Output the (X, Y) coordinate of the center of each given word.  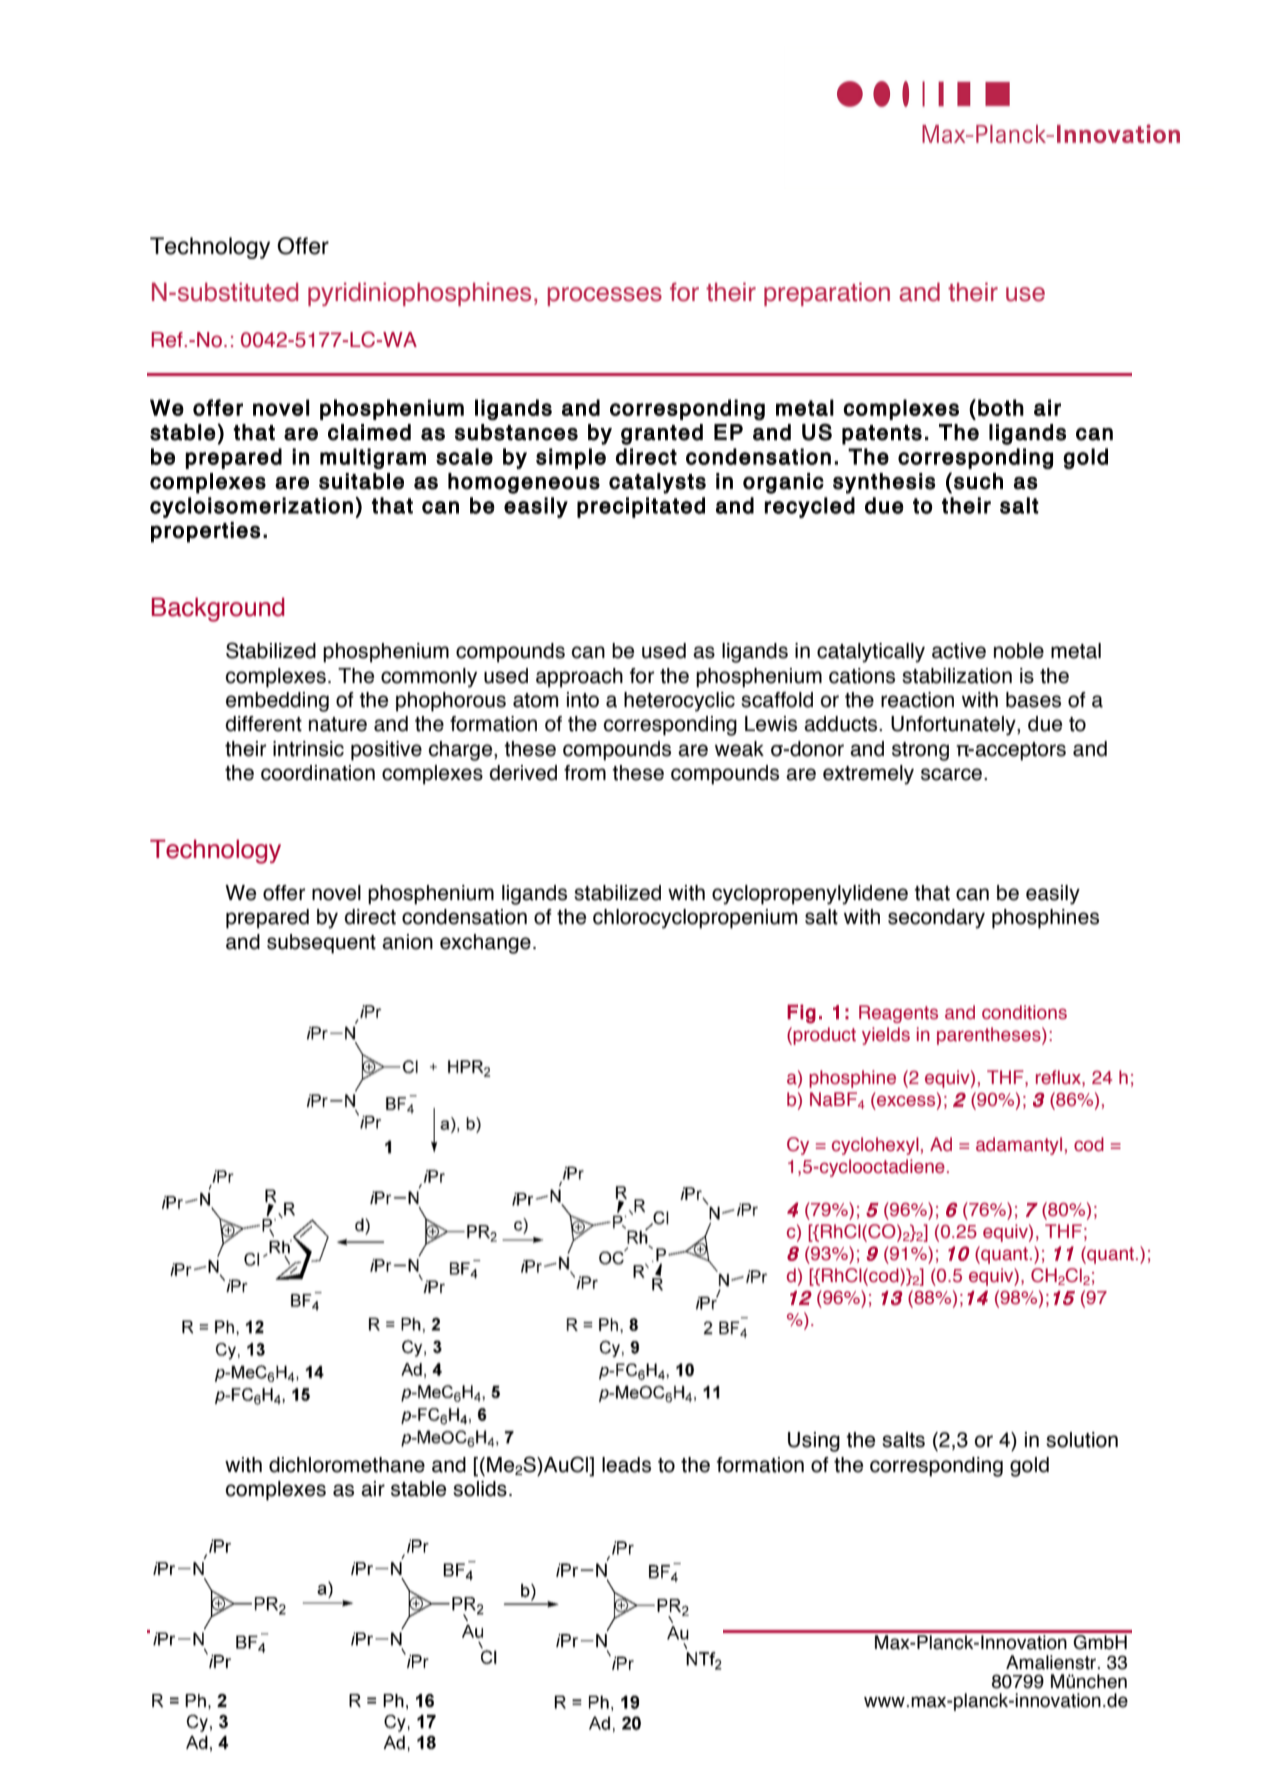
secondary (936, 919)
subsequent (321, 944)
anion (407, 942)
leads (626, 1465)
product (824, 1036)
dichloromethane (347, 1465)
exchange (485, 944)
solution (1082, 1440)
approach (579, 678)
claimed (369, 432)
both (1001, 407)
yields (886, 1036)
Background (218, 609)
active (959, 651)
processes (605, 296)
